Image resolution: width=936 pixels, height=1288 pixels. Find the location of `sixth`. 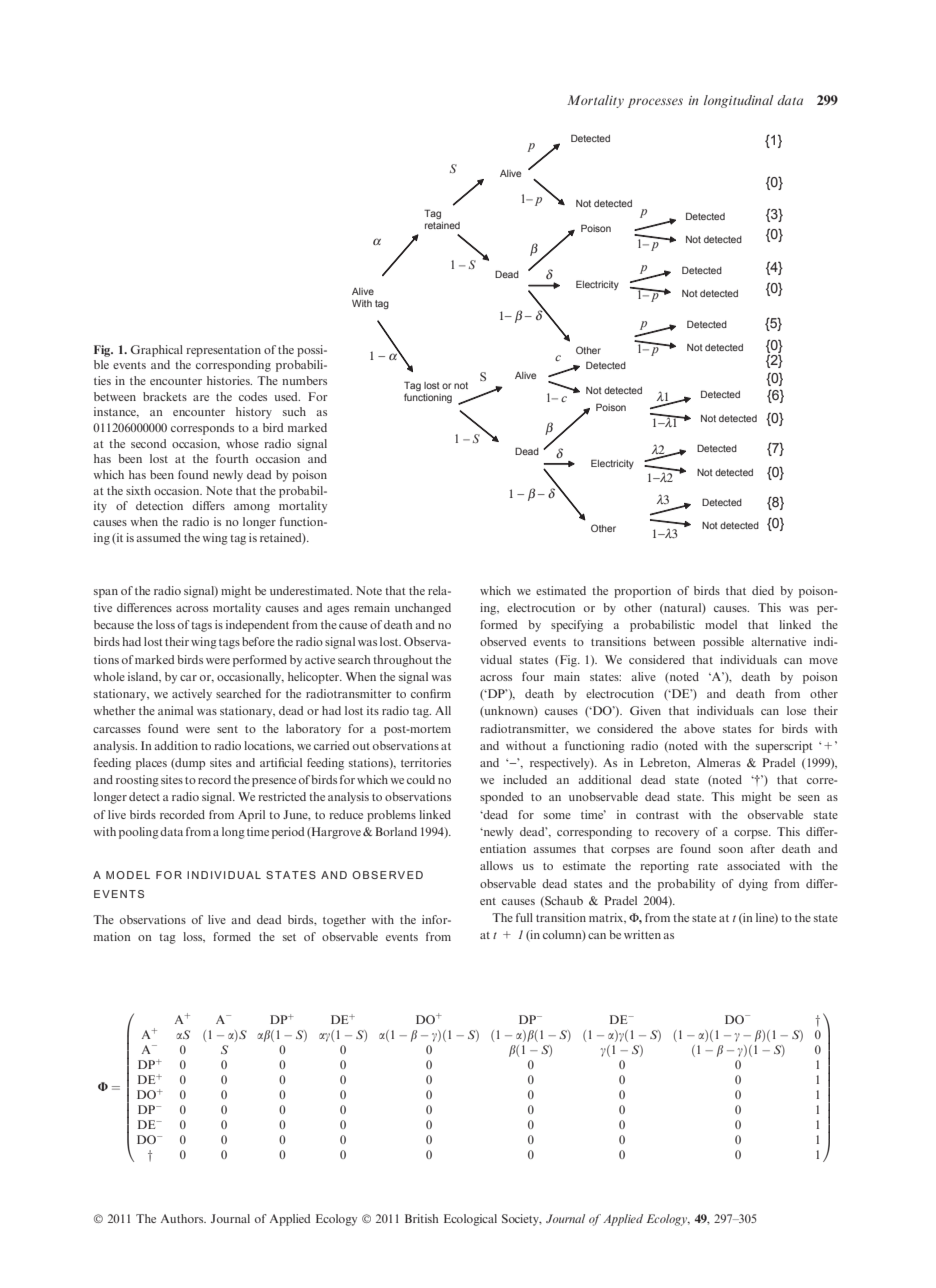

sixth is located at coordinates (138, 490).
